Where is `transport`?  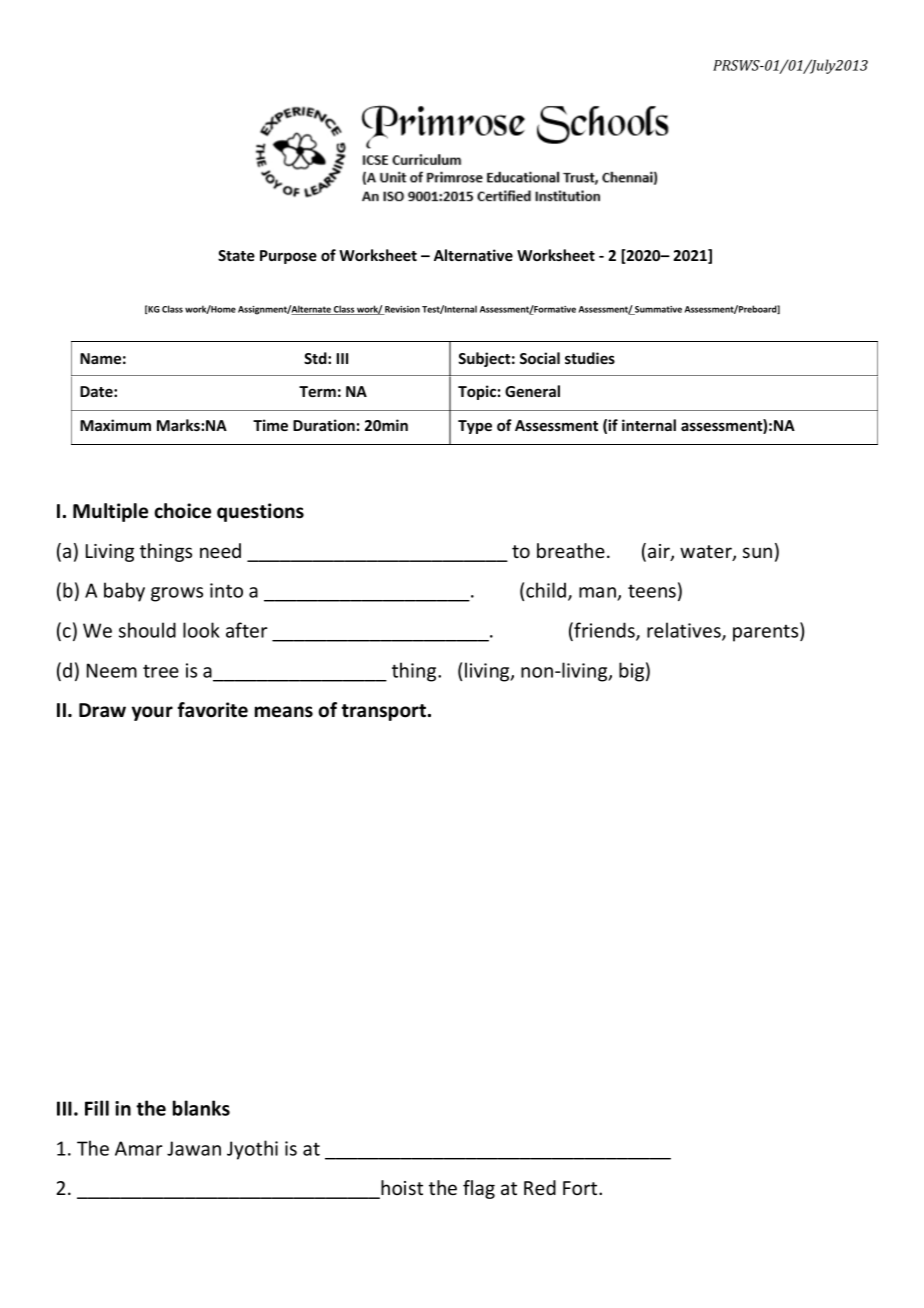
transport is located at coordinates (383, 712).
